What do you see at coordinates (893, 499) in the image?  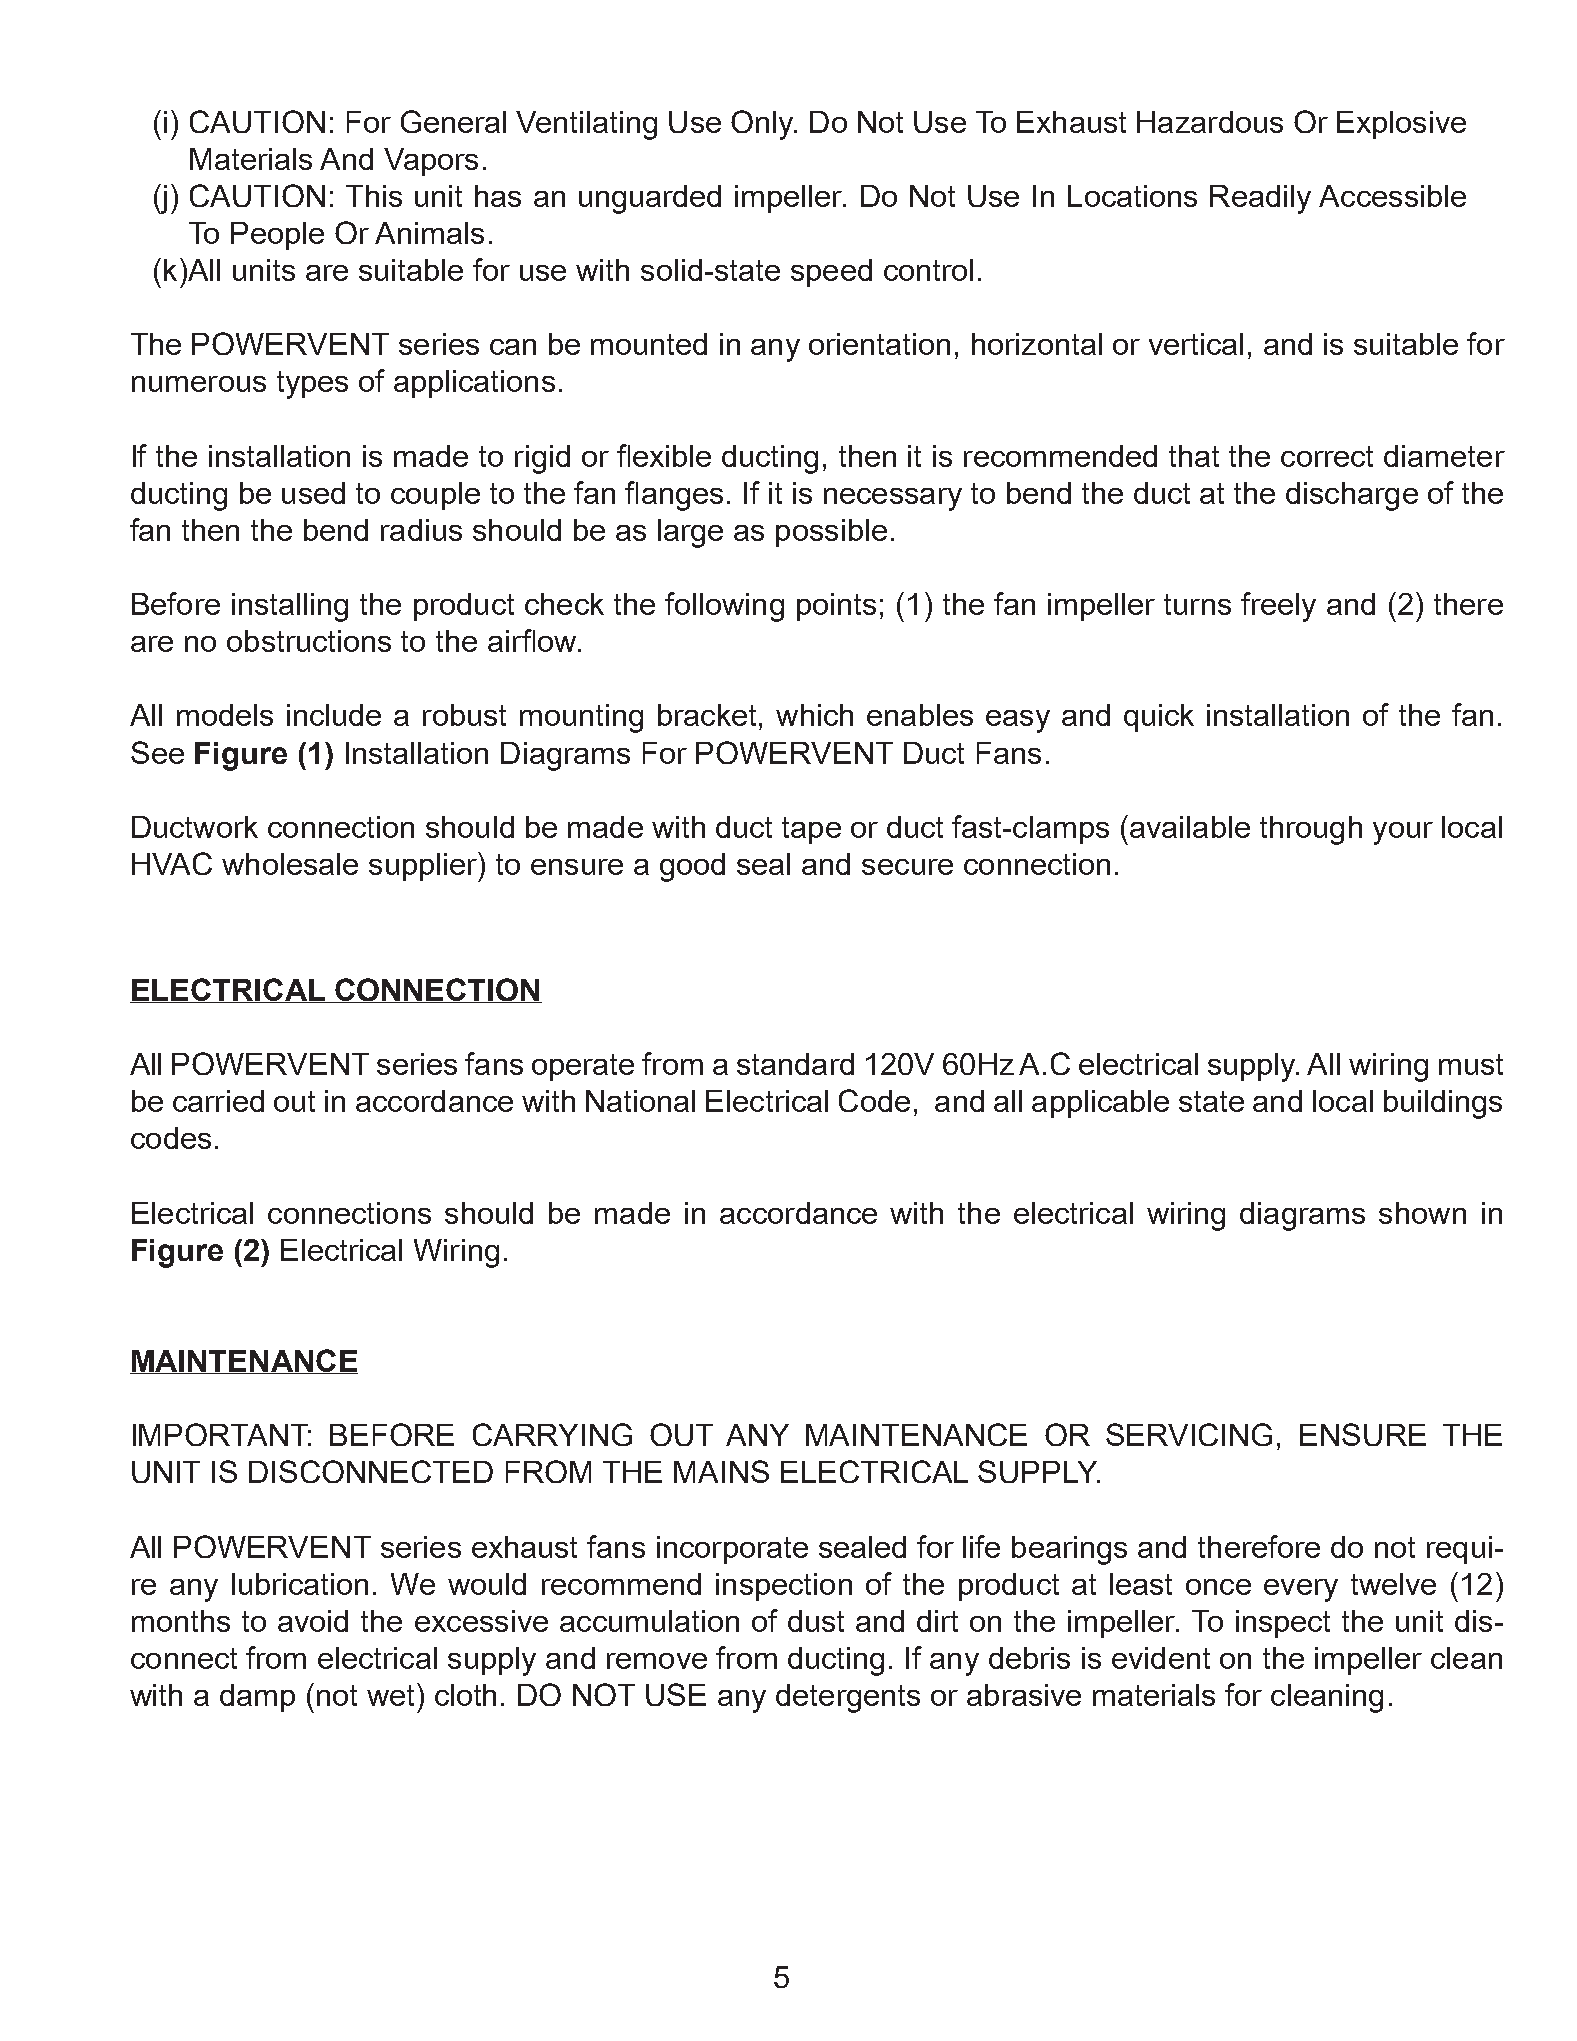 I see `necessary` at bounding box center [893, 499].
